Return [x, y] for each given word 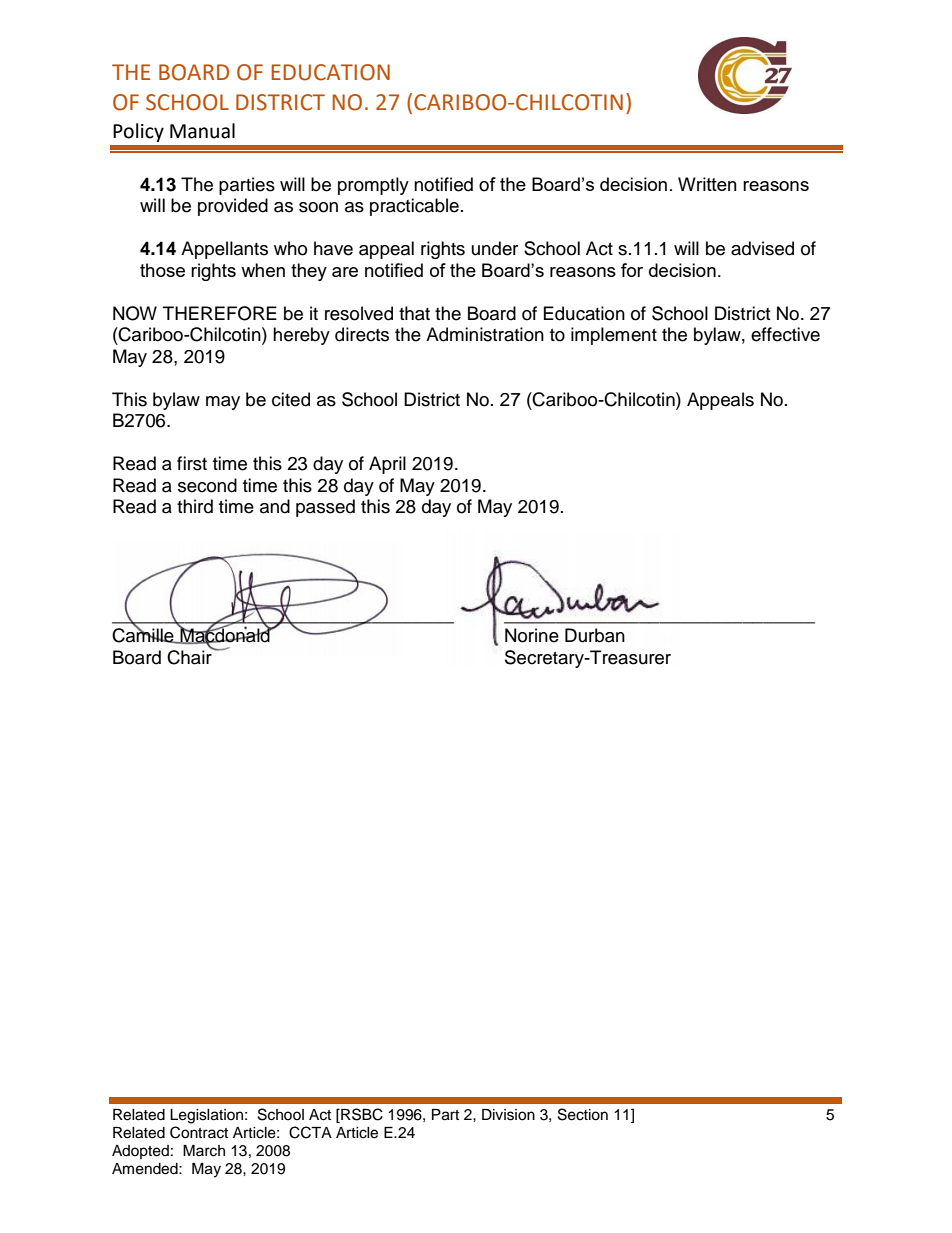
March [204, 1151]
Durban [595, 635]
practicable [414, 207]
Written [707, 184]
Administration [485, 334]
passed [325, 508]
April [387, 465]
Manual [202, 131]
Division [508, 1115]
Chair [190, 656]
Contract [199, 1132]
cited [291, 399]
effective [785, 334]
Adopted [140, 1152]
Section [583, 1114]
